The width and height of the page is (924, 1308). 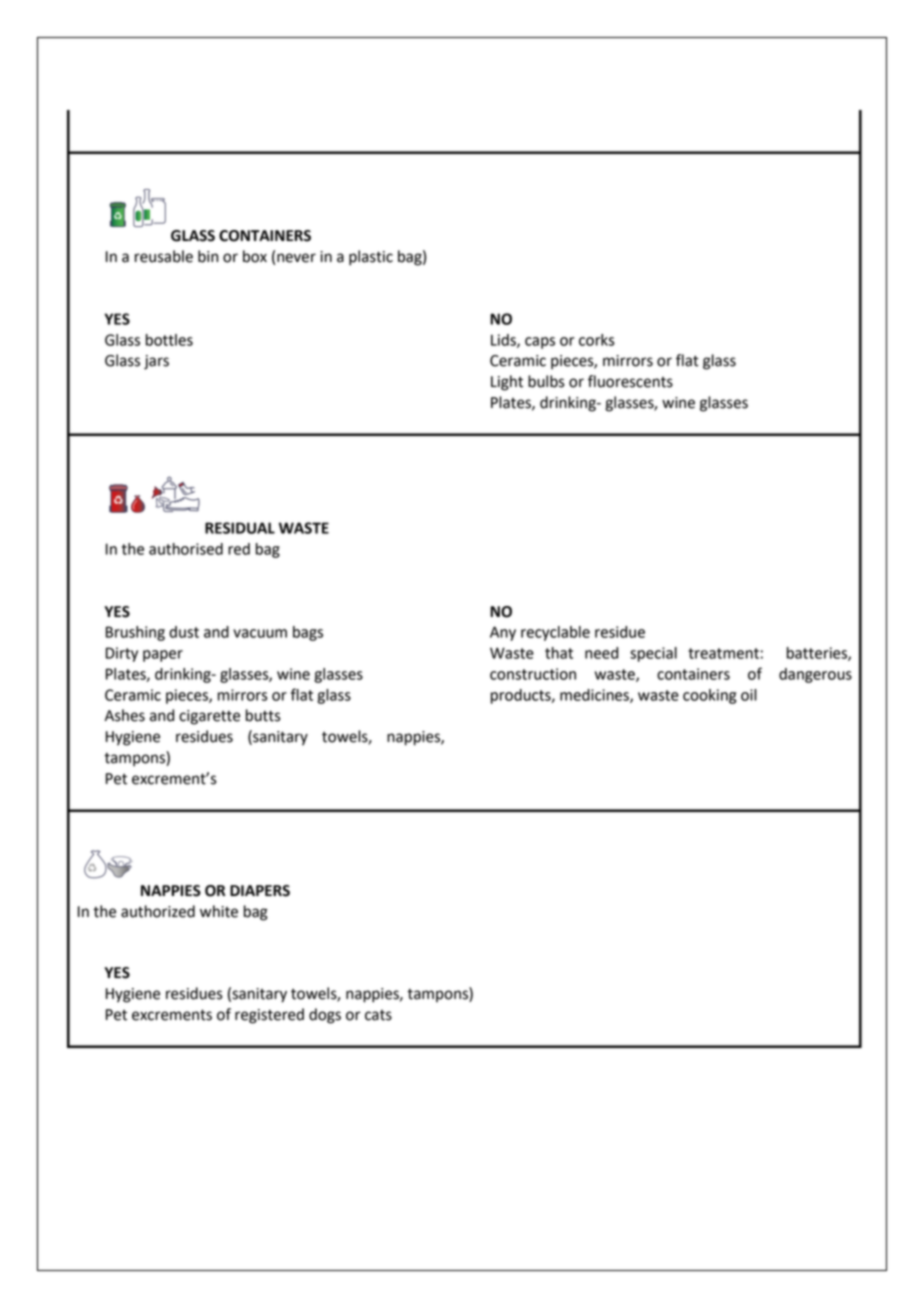 I want to click on bin, so click(x=208, y=256).
